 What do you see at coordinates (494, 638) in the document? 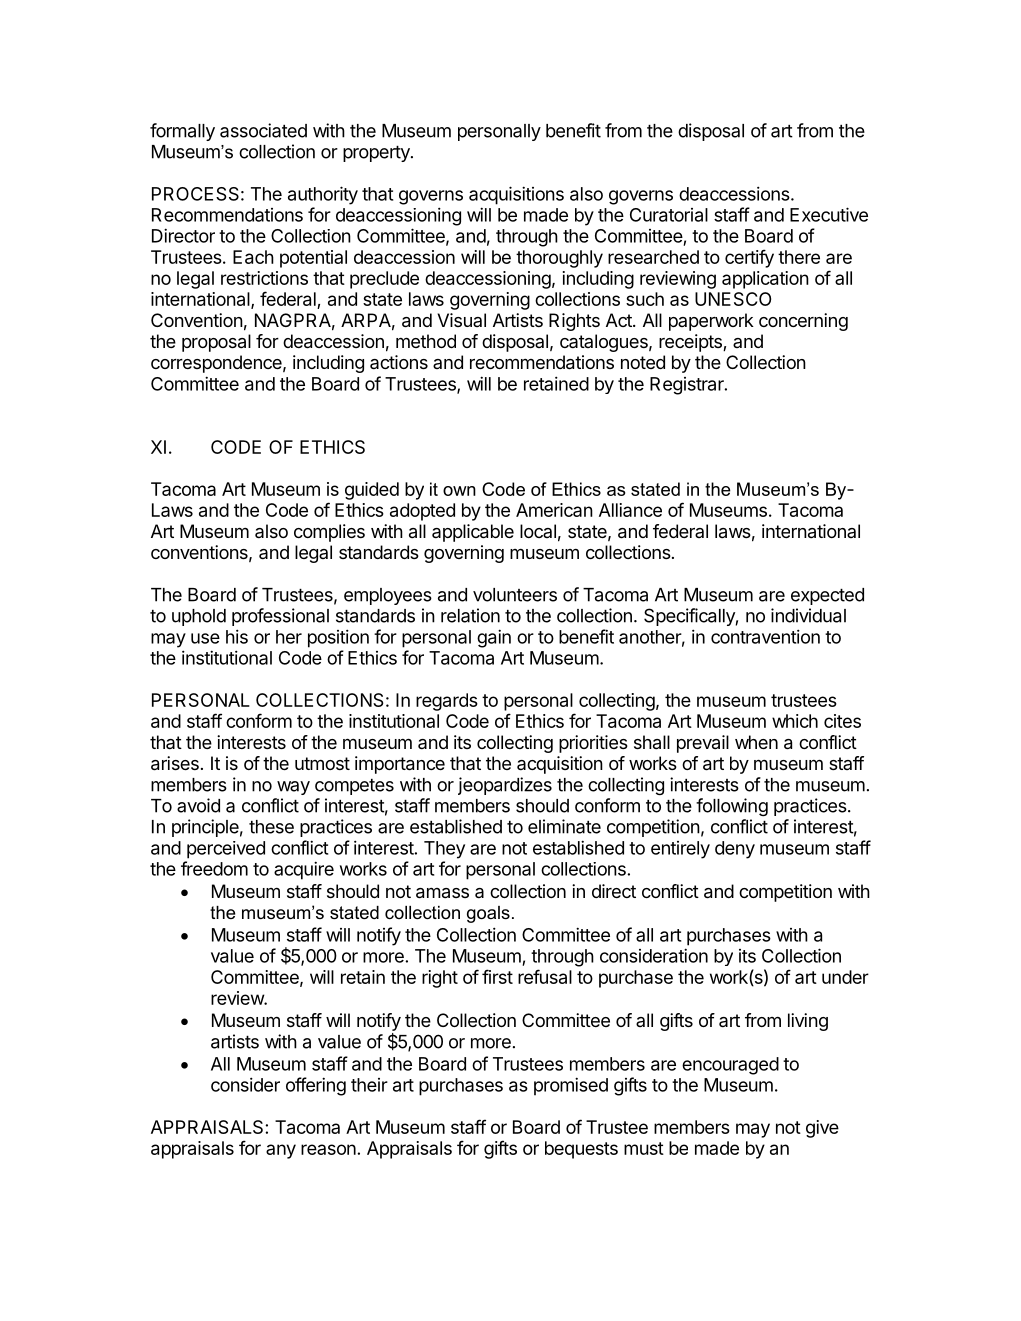
I see `gain` at bounding box center [494, 638].
